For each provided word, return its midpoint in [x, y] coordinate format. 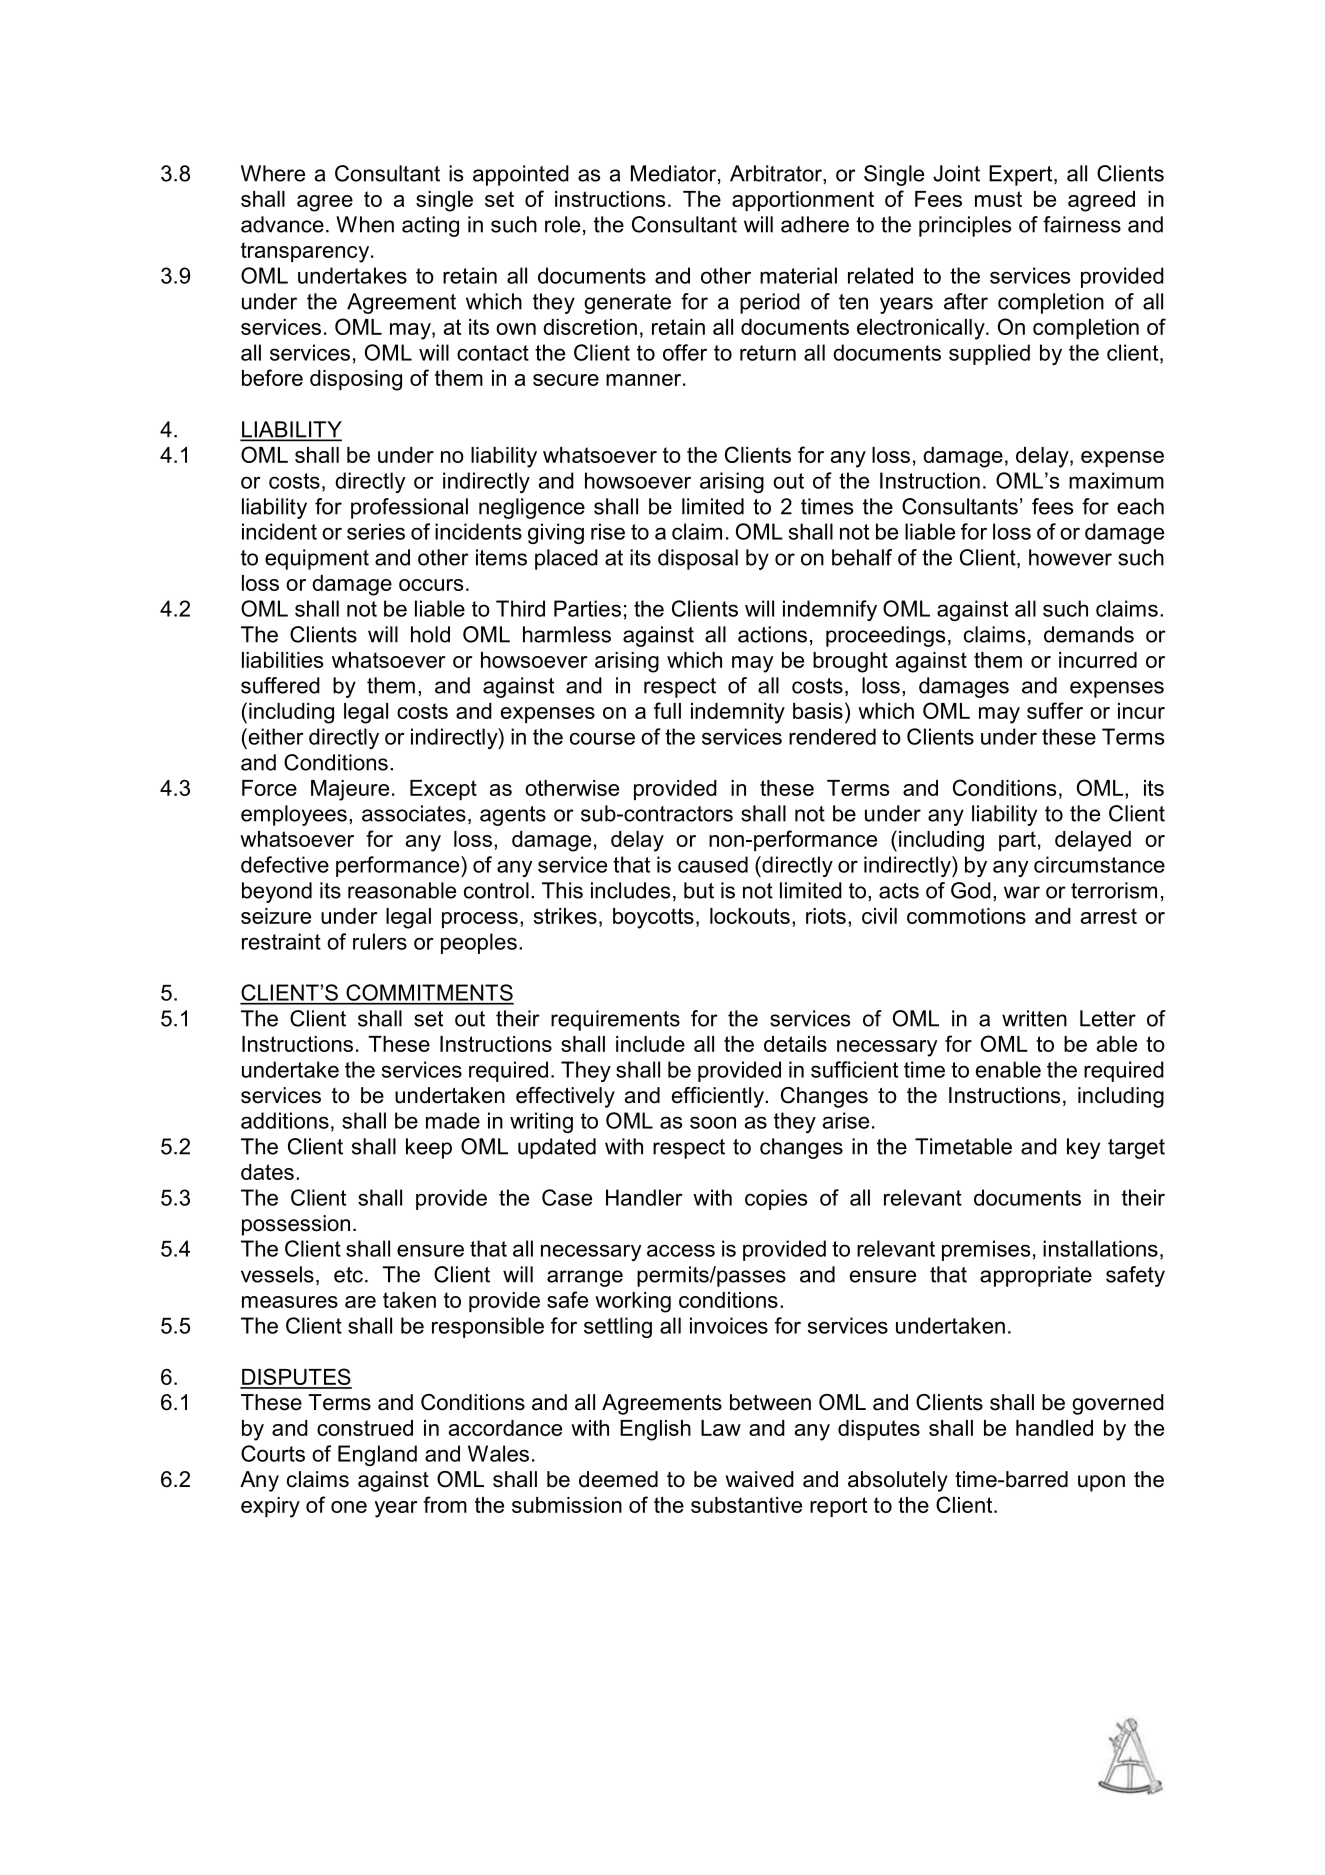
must [998, 199]
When [365, 224]
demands [1089, 634]
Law [721, 1428]
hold [430, 634]
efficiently [719, 1097]
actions [772, 634]
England [377, 1455]
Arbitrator [777, 173]
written [1034, 1018]
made [453, 1120]
